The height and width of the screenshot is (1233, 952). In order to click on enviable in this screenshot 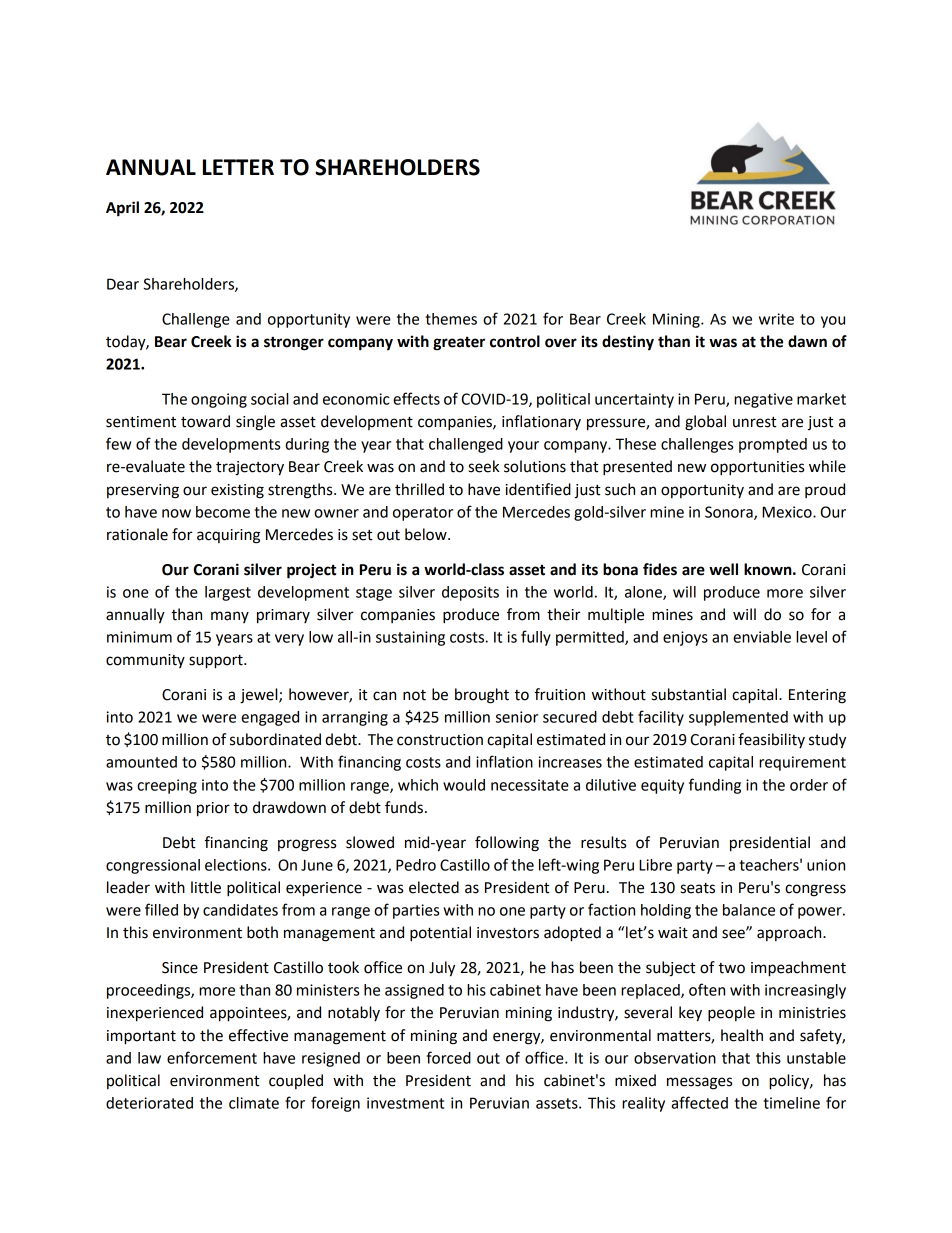, I will do `click(762, 637)`.
